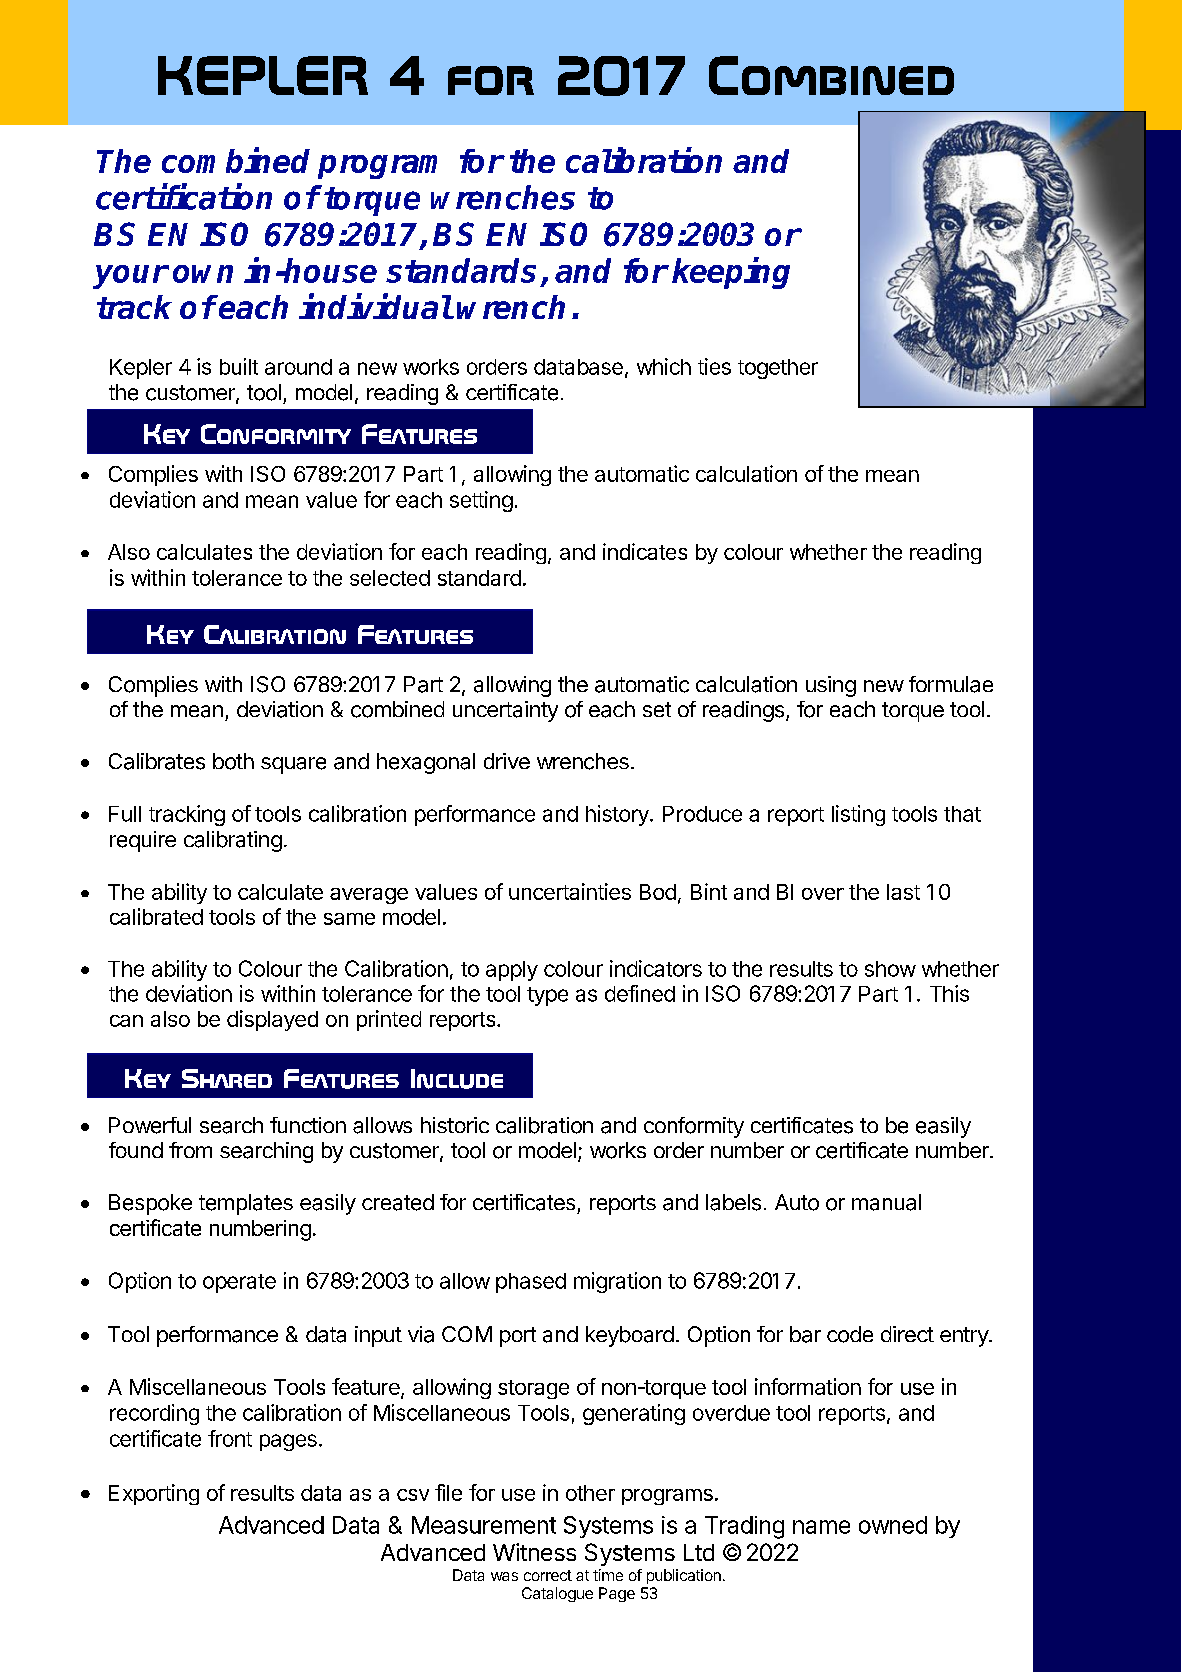 The height and width of the screenshot is (1672, 1182). Describe the element at coordinates (893, 1525) in the screenshot. I see `owned` at that location.
